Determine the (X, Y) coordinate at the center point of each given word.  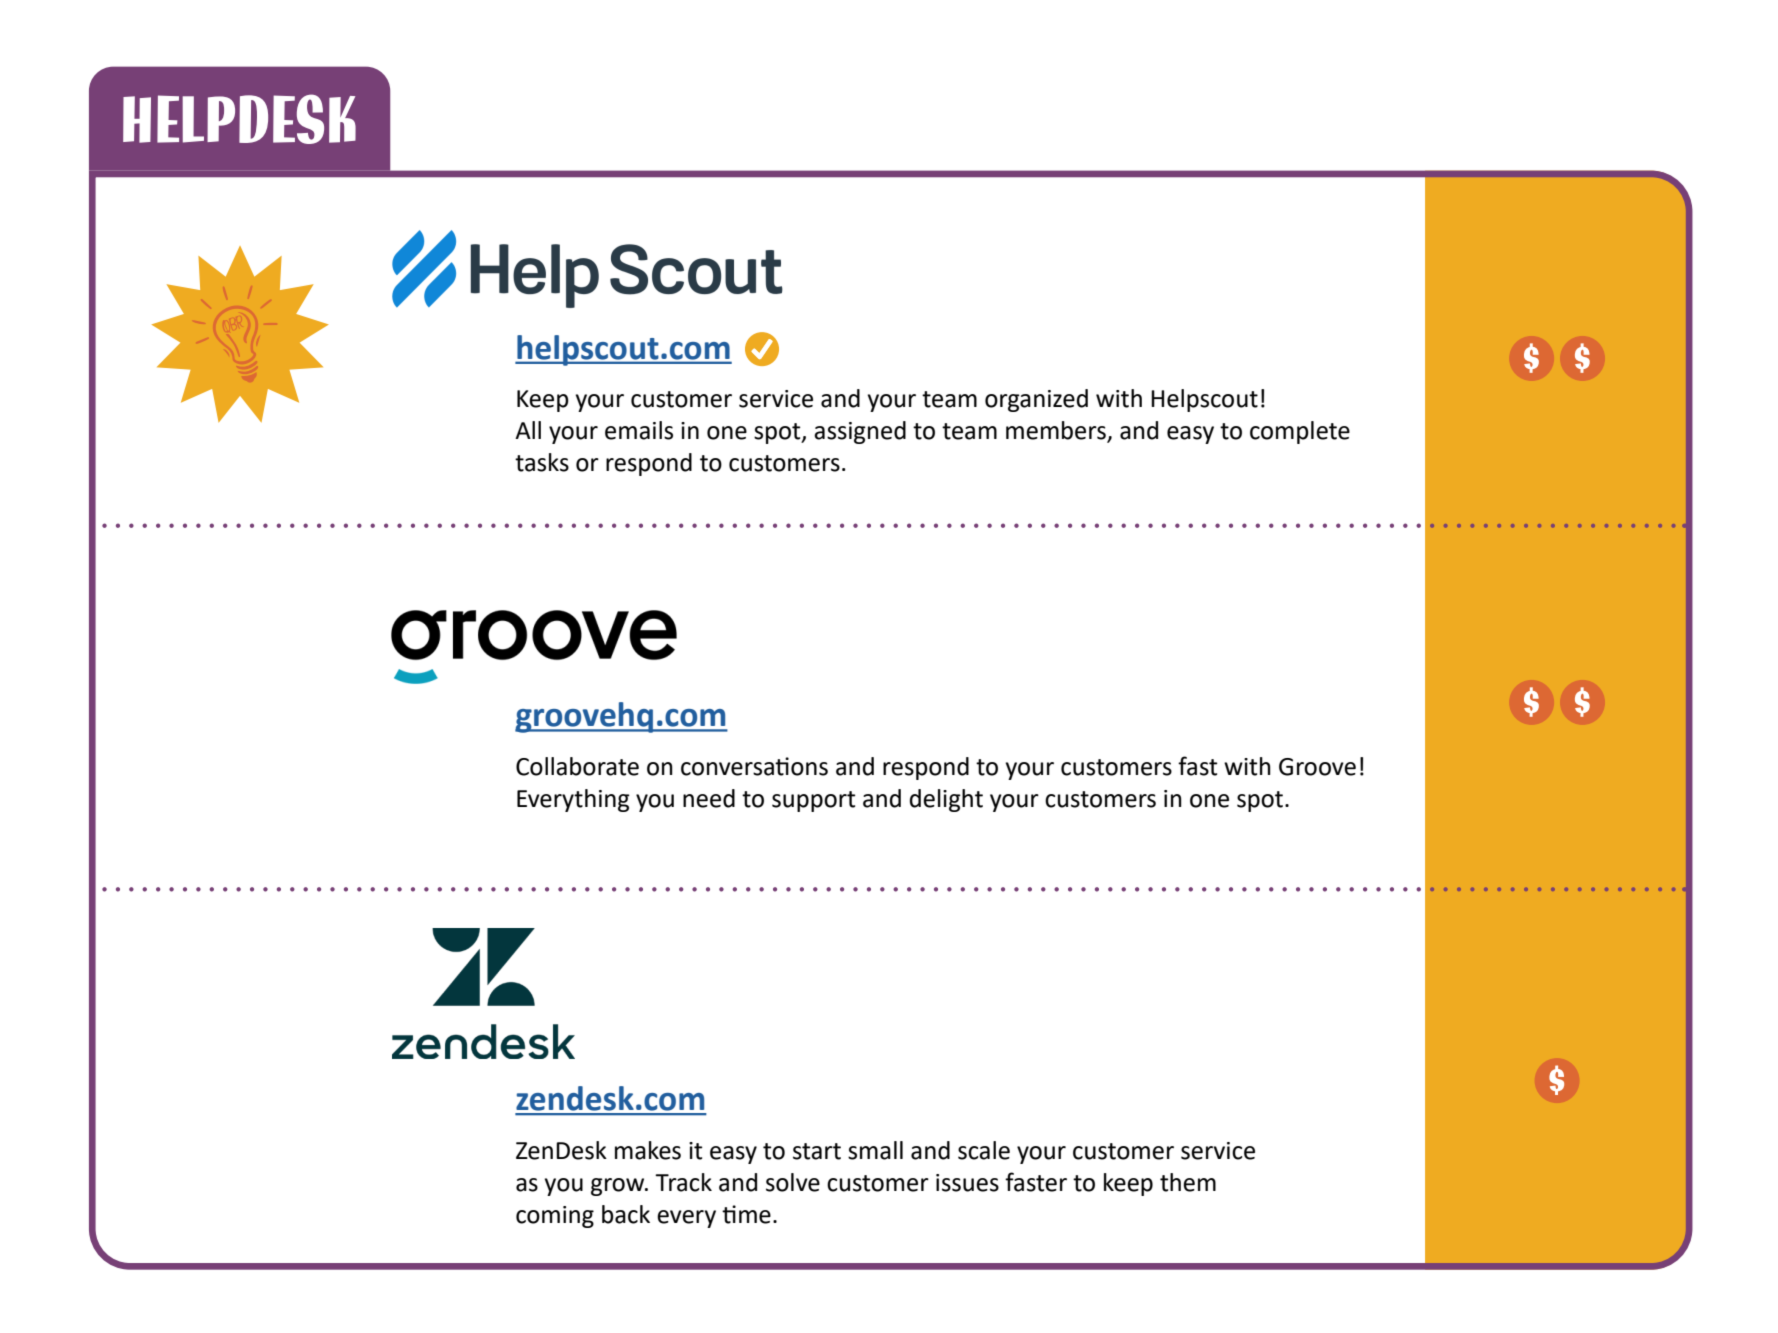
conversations (754, 766)
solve (793, 1182)
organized (1036, 400)
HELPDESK (239, 119)
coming (555, 1217)
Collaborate (577, 766)
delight (946, 800)
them (1188, 1182)
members (1057, 431)
